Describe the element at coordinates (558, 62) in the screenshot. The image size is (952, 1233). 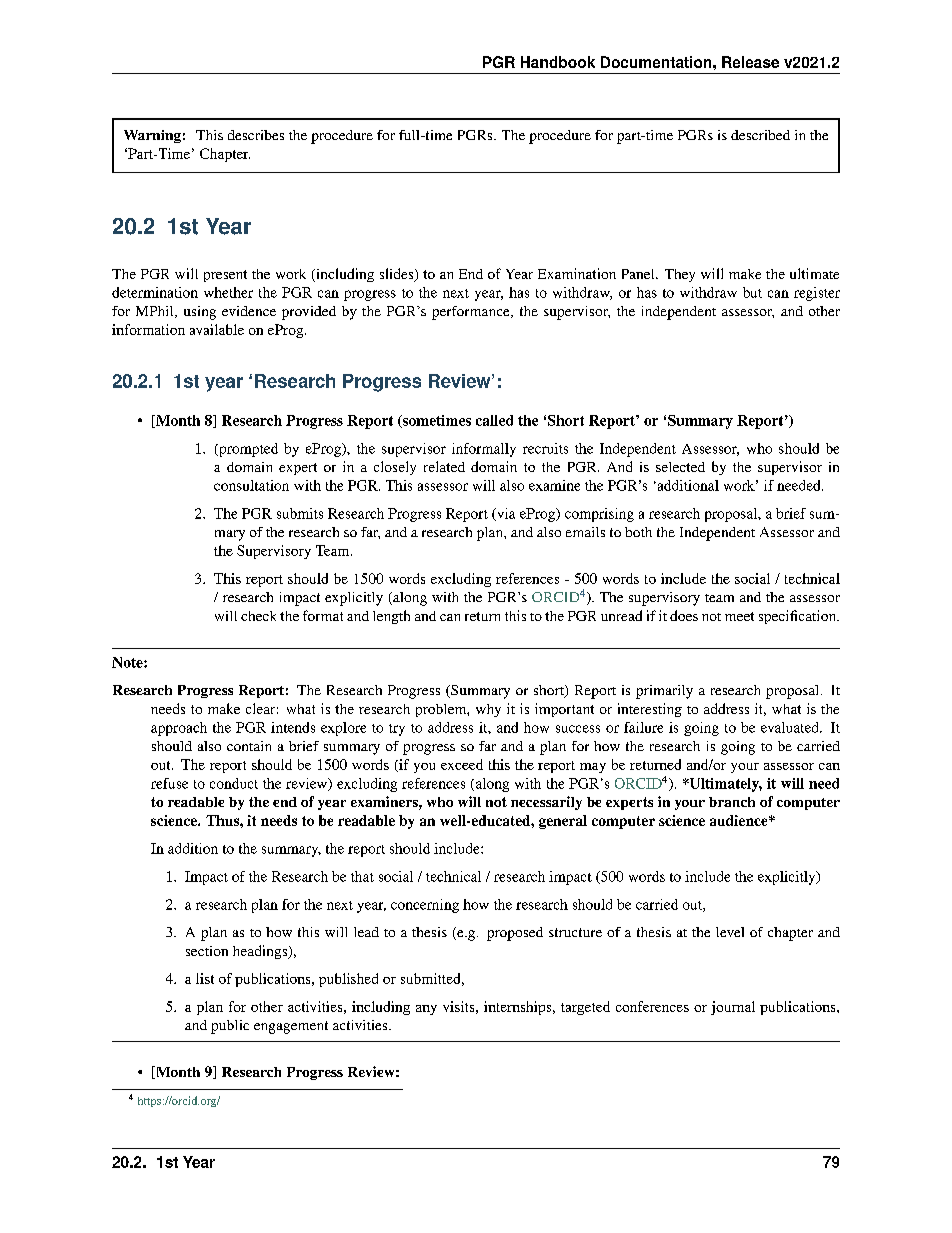
I see `Handbook` at that location.
